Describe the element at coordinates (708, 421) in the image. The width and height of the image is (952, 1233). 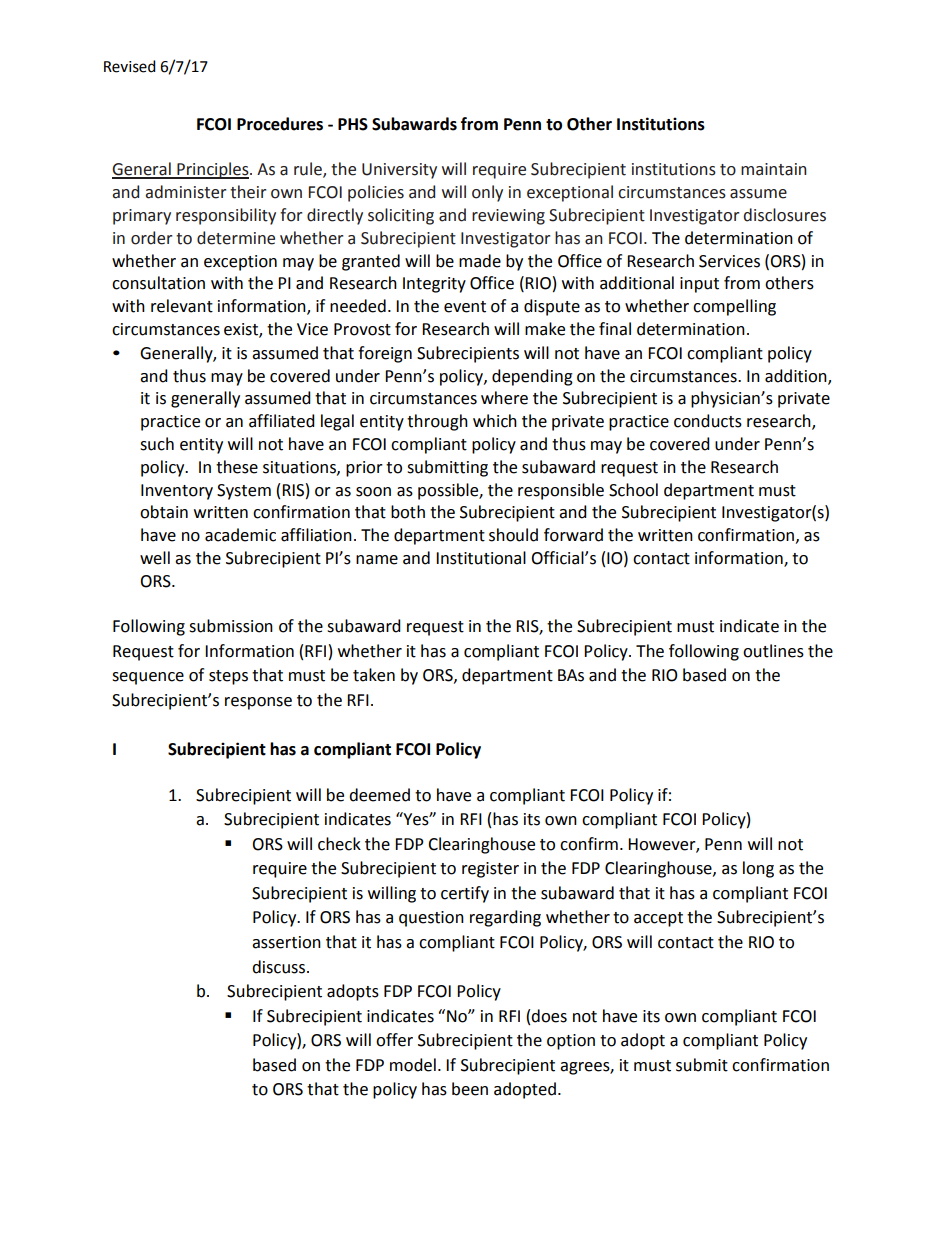
I see `conducts` at that location.
